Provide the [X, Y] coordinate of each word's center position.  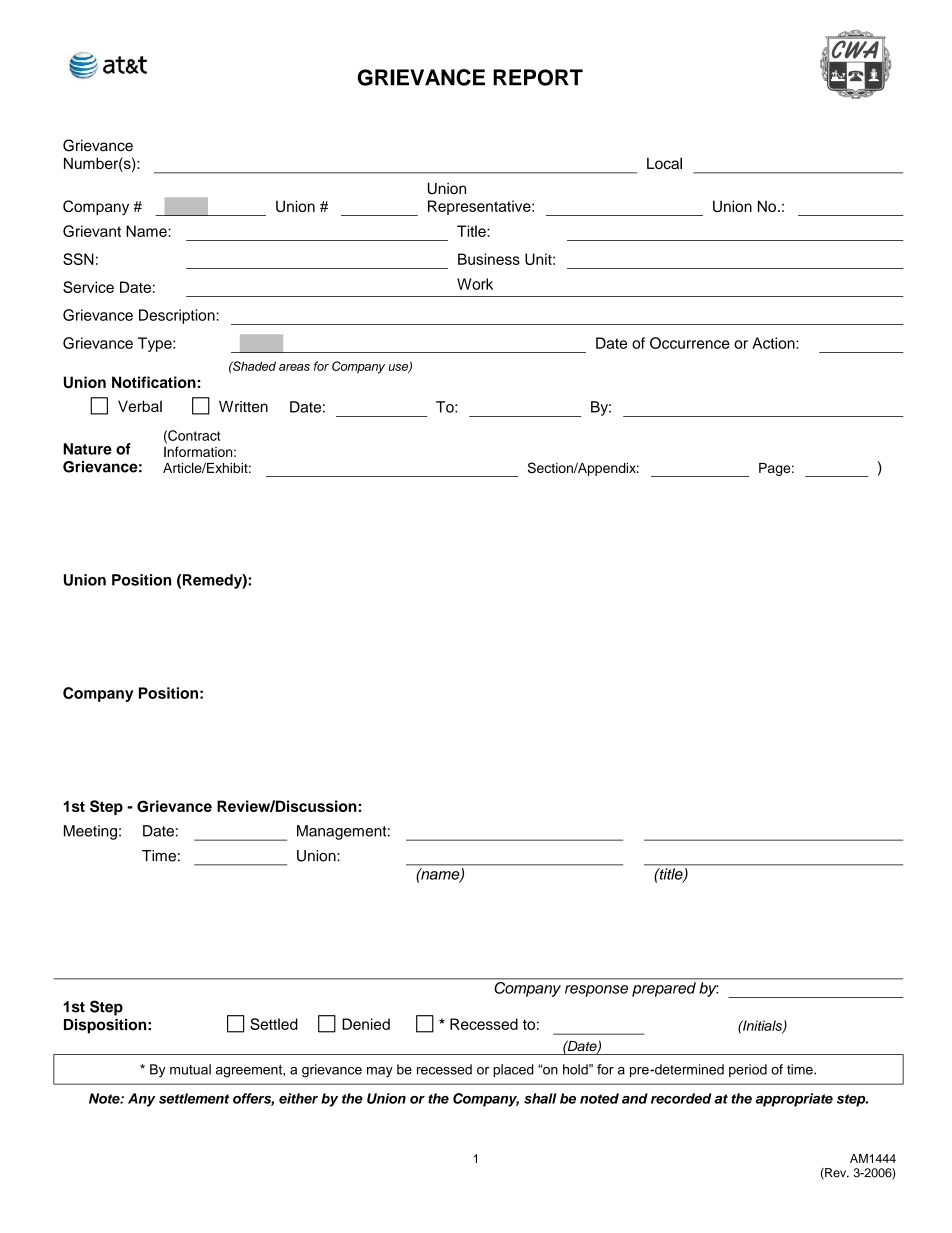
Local [664, 163]
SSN [78, 259]
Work [475, 284]
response [596, 991]
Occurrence [690, 343]
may [380, 1072]
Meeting [90, 832]
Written [243, 407]
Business [489, 259]
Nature [87, 449]
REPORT [538, 77]
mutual [190, 1069]
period [748, 1071]
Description [178, 316]
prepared [664, 989]
